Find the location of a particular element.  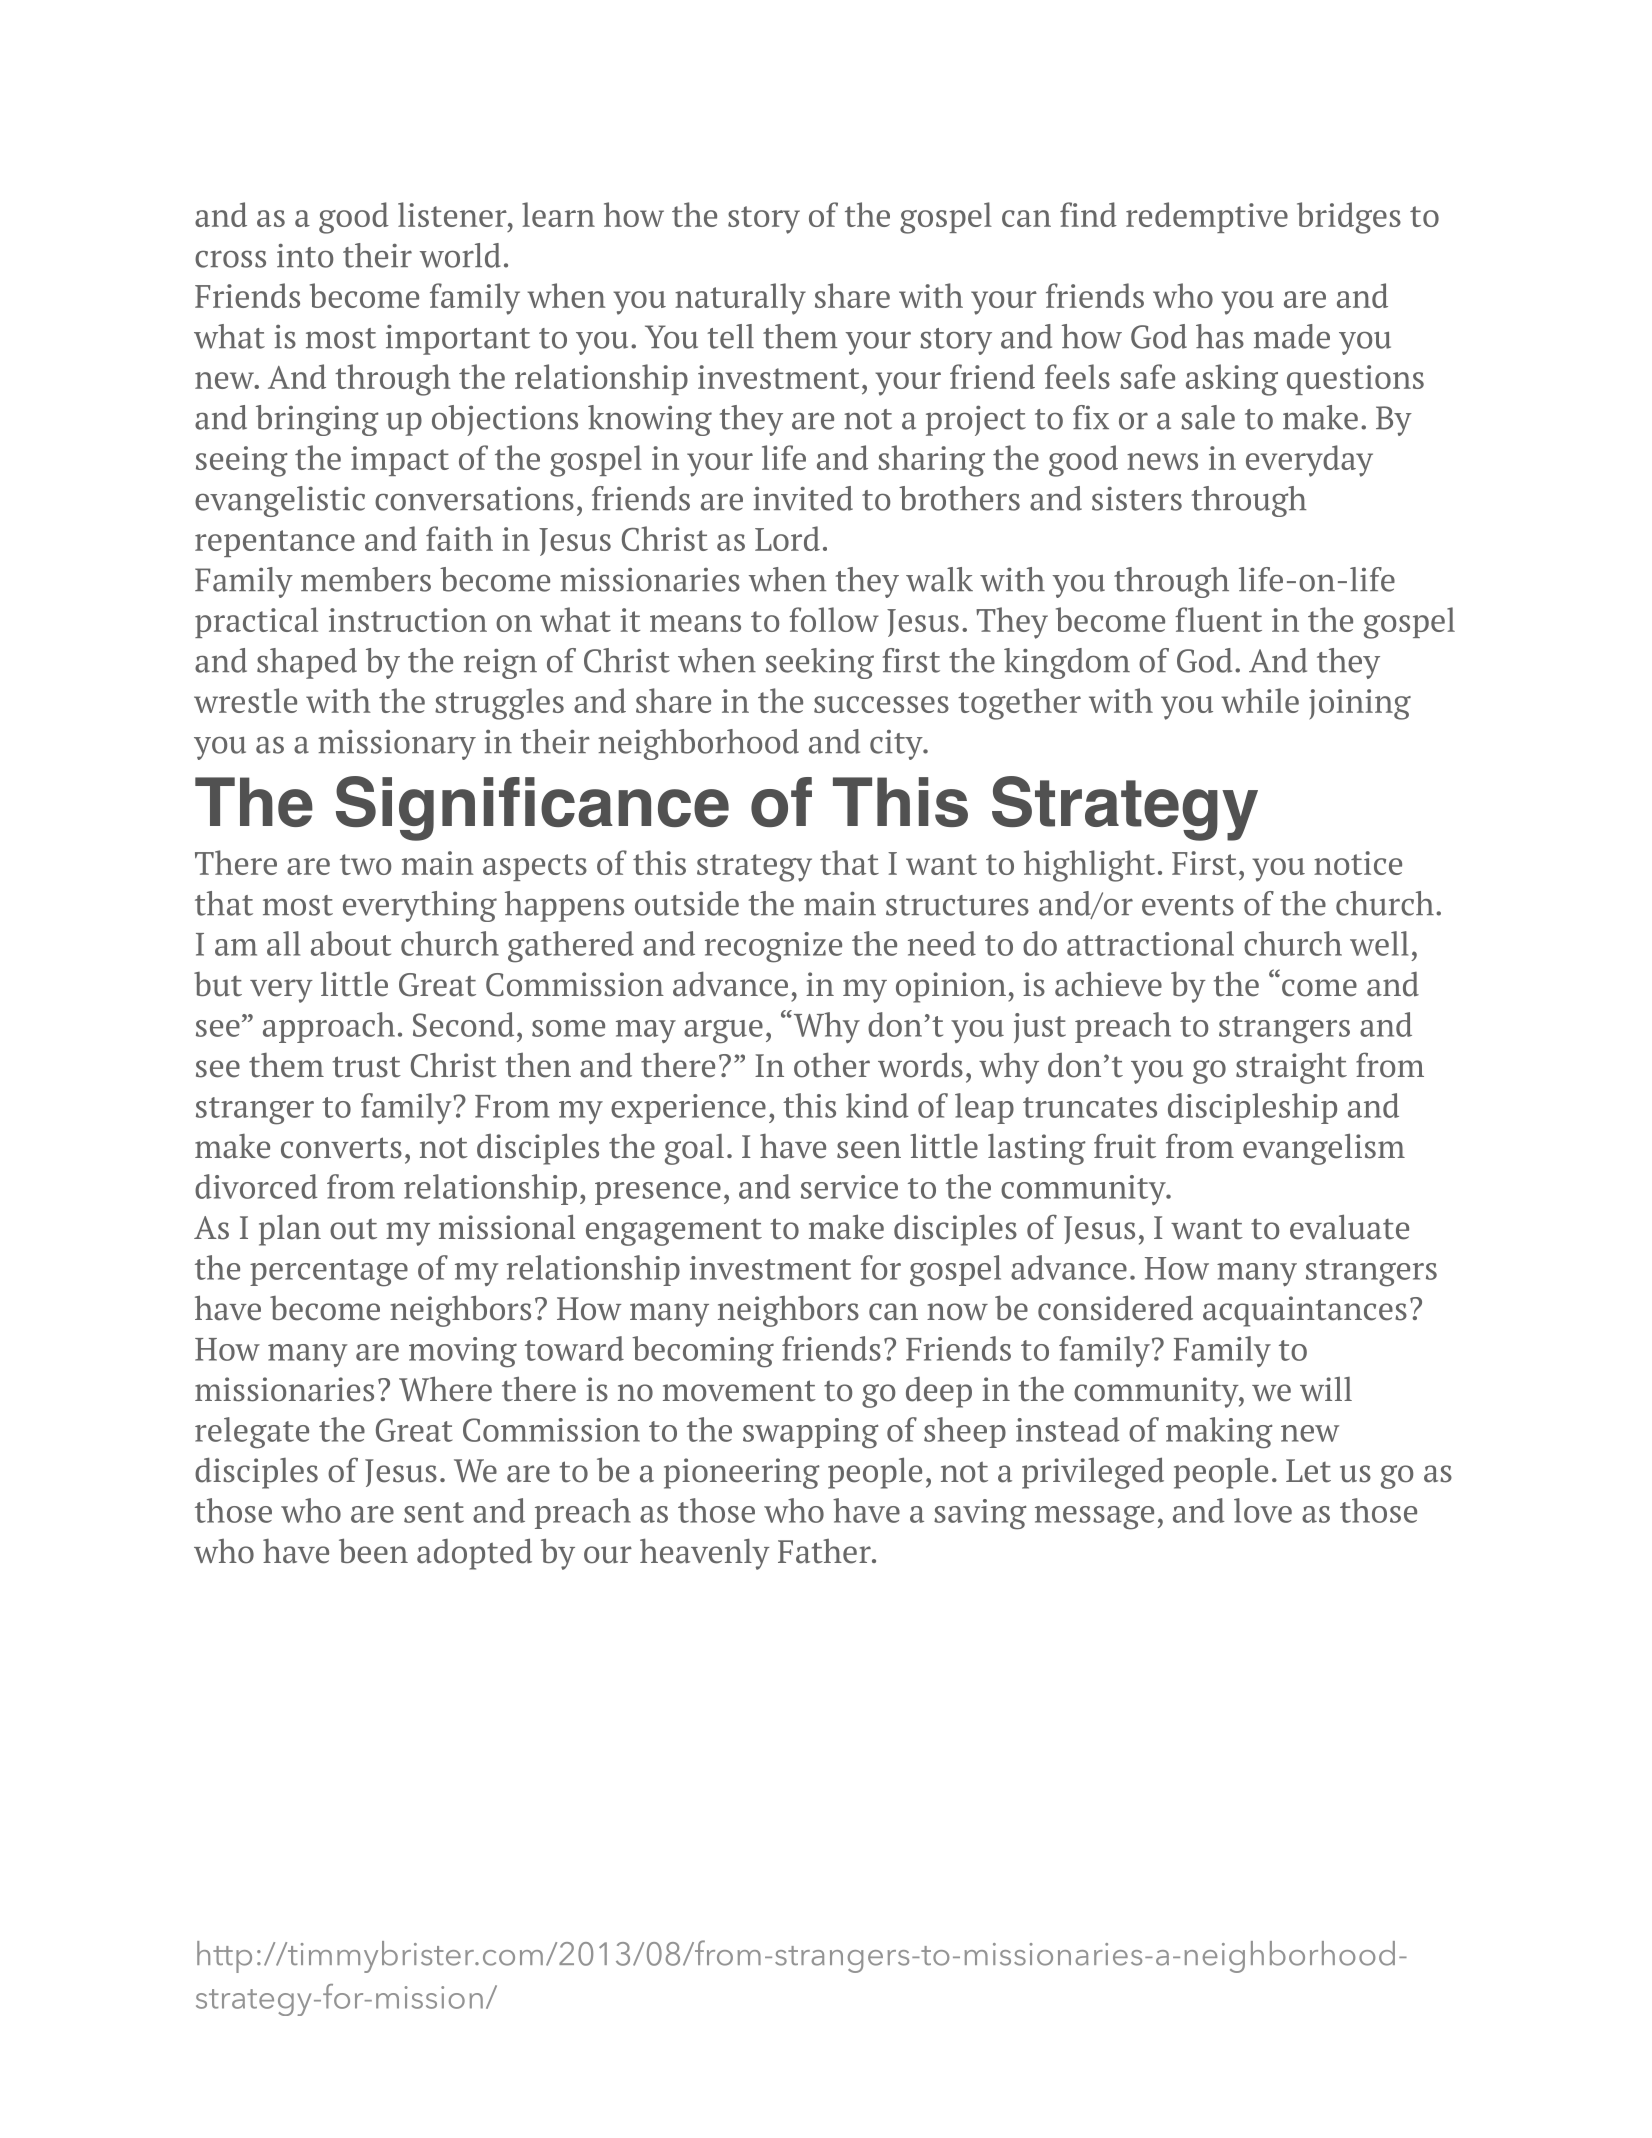

naturally is located at coordinates (740, 299).
